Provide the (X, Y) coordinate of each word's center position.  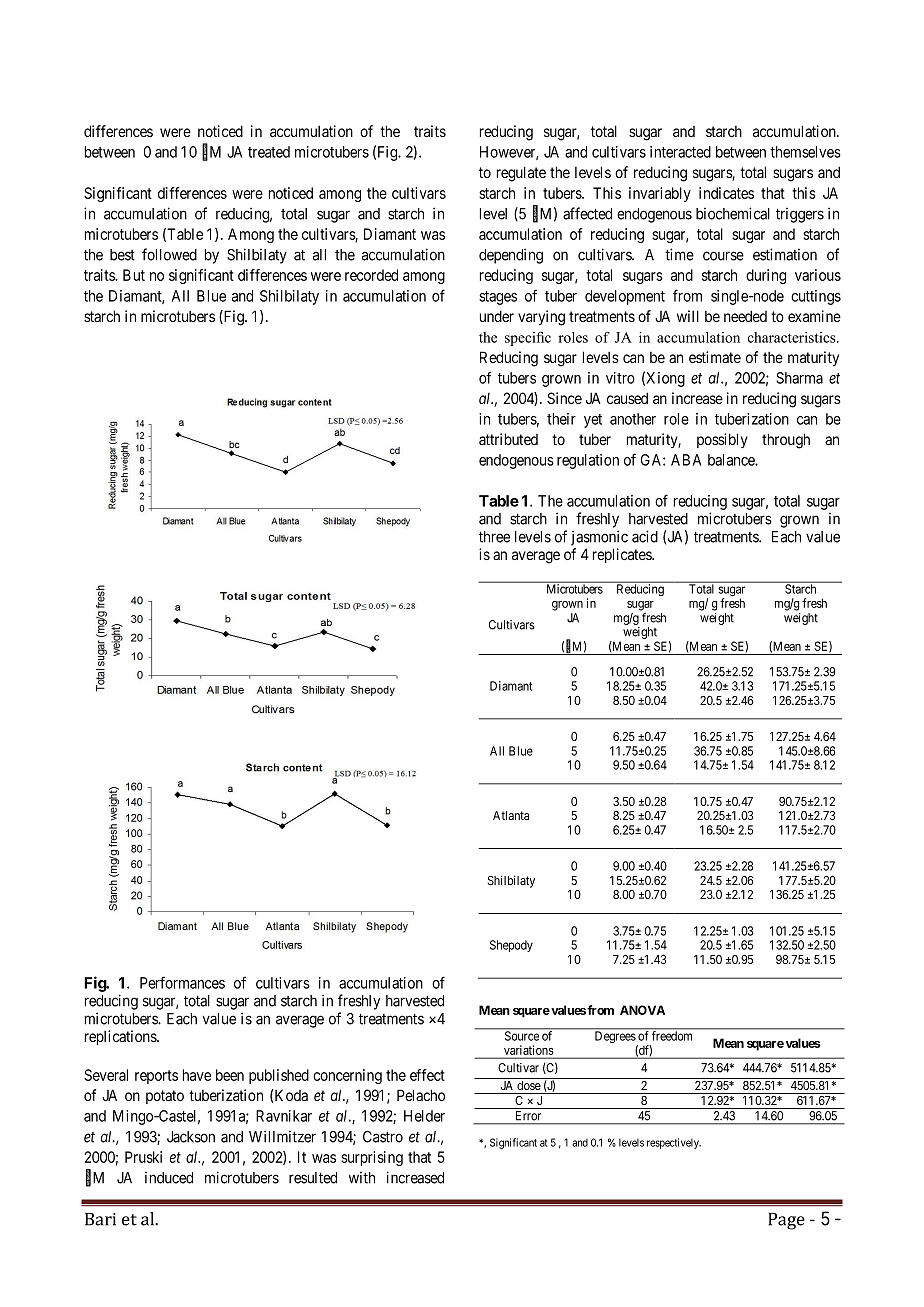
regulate (521, 174)
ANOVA (642, 1010)
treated (269, 152)
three (494, 537)
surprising (372, 1158)
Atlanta (511, 815)
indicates (726, 193)
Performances (182, 982)
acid (645, 536)
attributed (508, 439)
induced (169, 1177)
